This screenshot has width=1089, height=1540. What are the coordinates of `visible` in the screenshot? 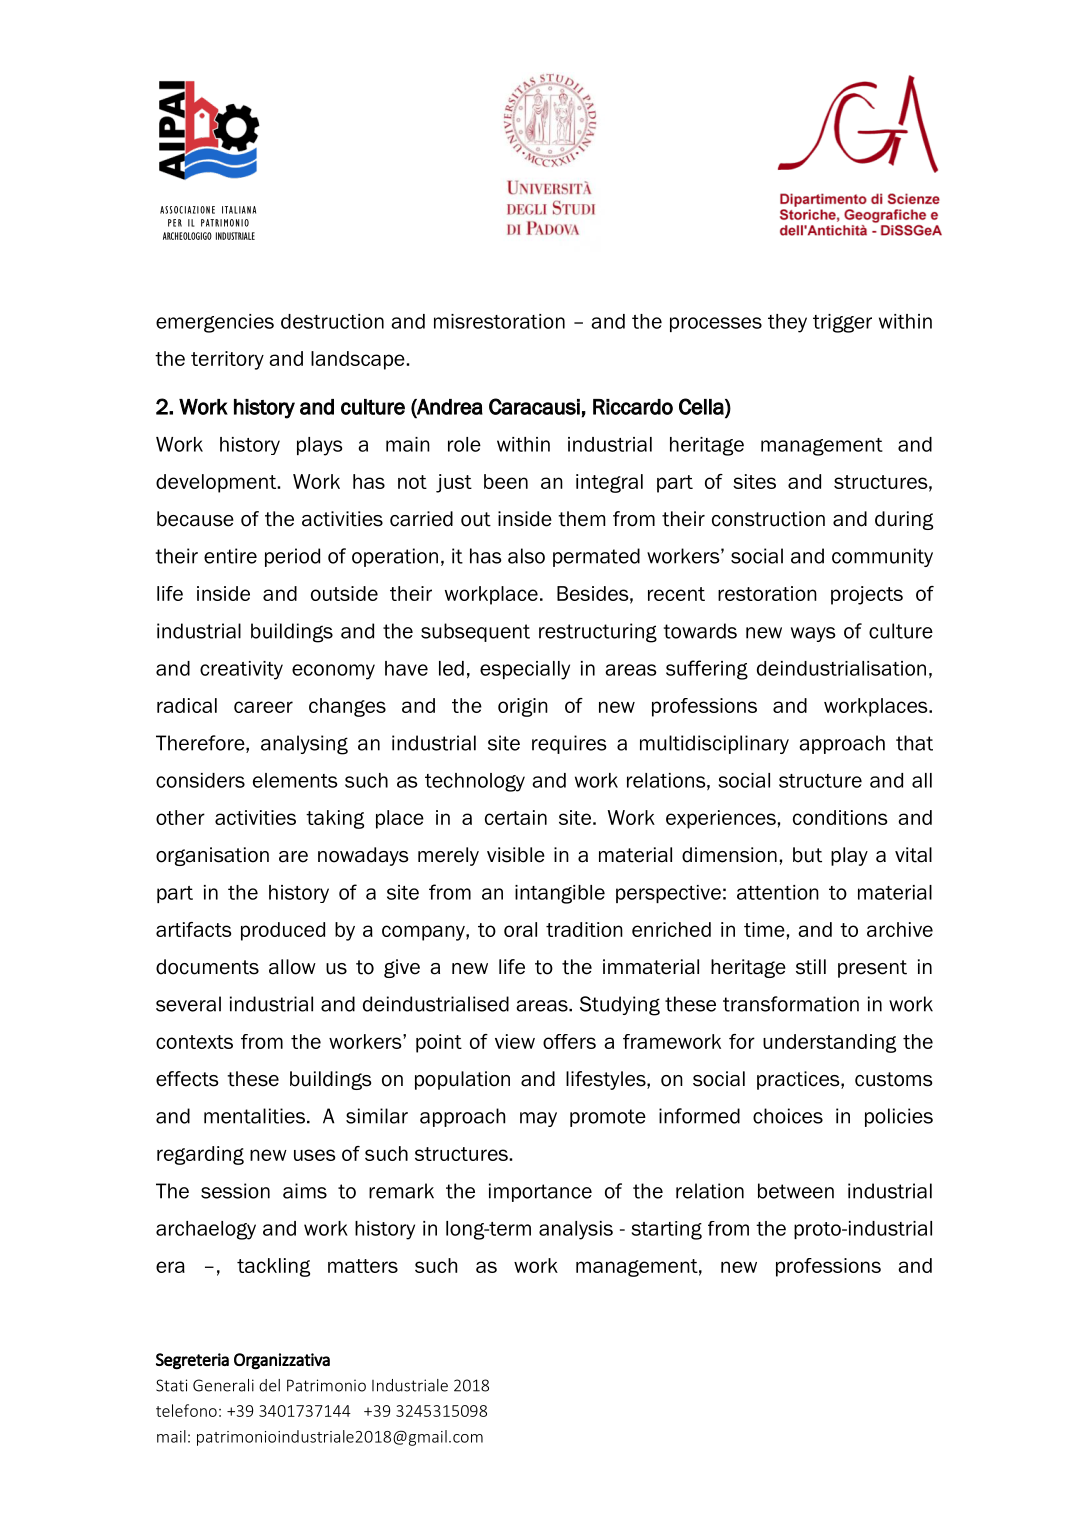 It's located at (516, 855).
